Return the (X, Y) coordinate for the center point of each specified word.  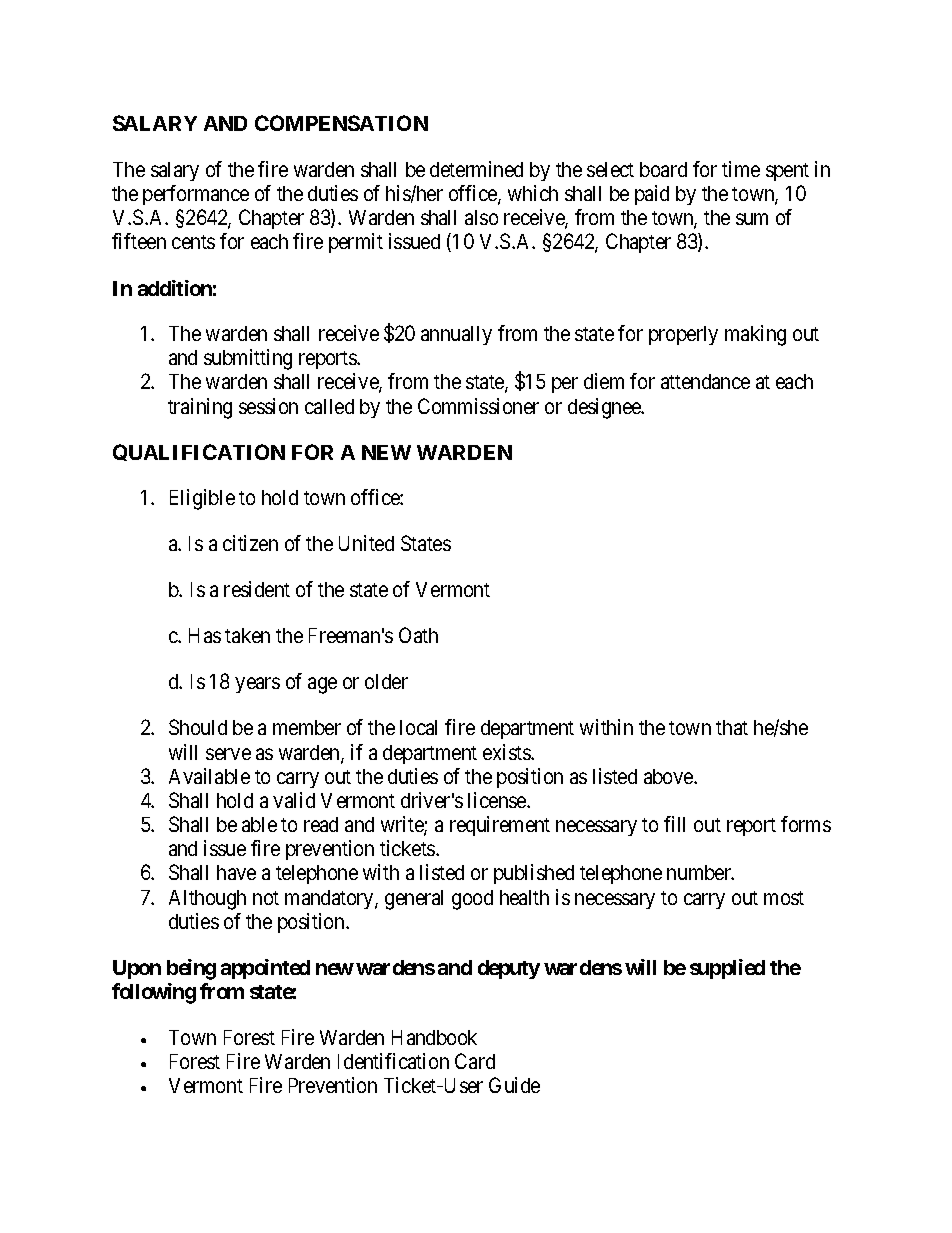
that (732, 727)
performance (196, 195)
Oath (418, 635)
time (741, 169)
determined (476, 169)
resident (257, 589)
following (154, 993)
